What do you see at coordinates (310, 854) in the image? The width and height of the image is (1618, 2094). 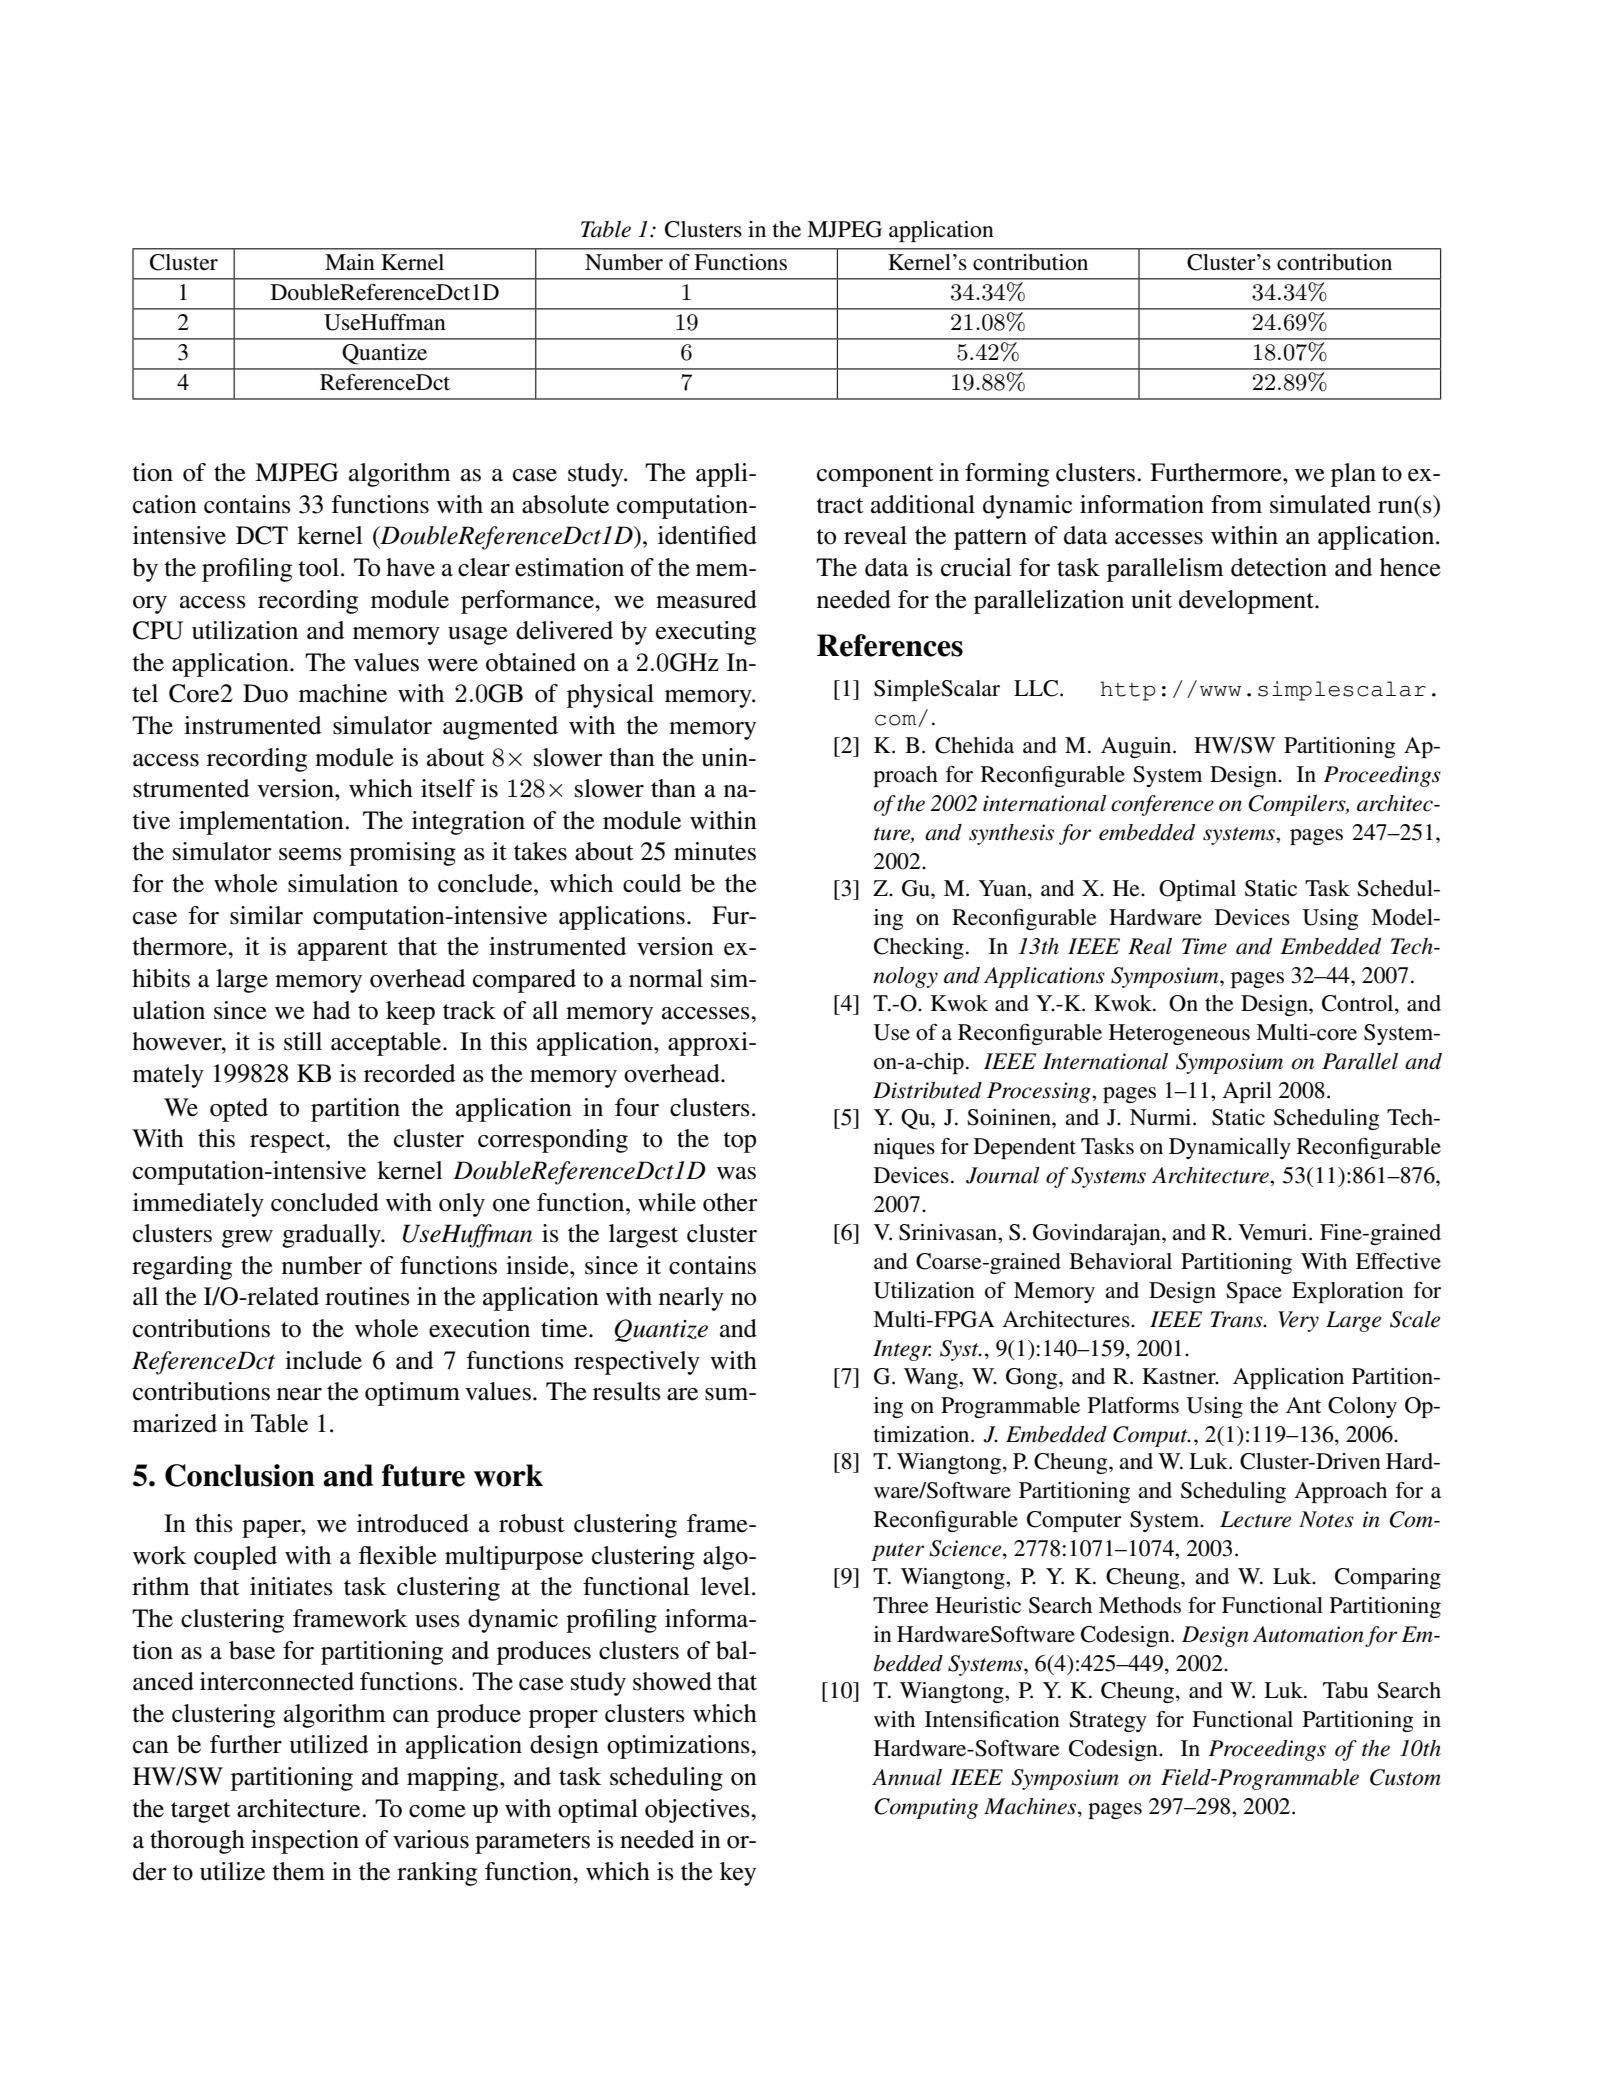 I see `seems` at bounding box center [310, 854].
